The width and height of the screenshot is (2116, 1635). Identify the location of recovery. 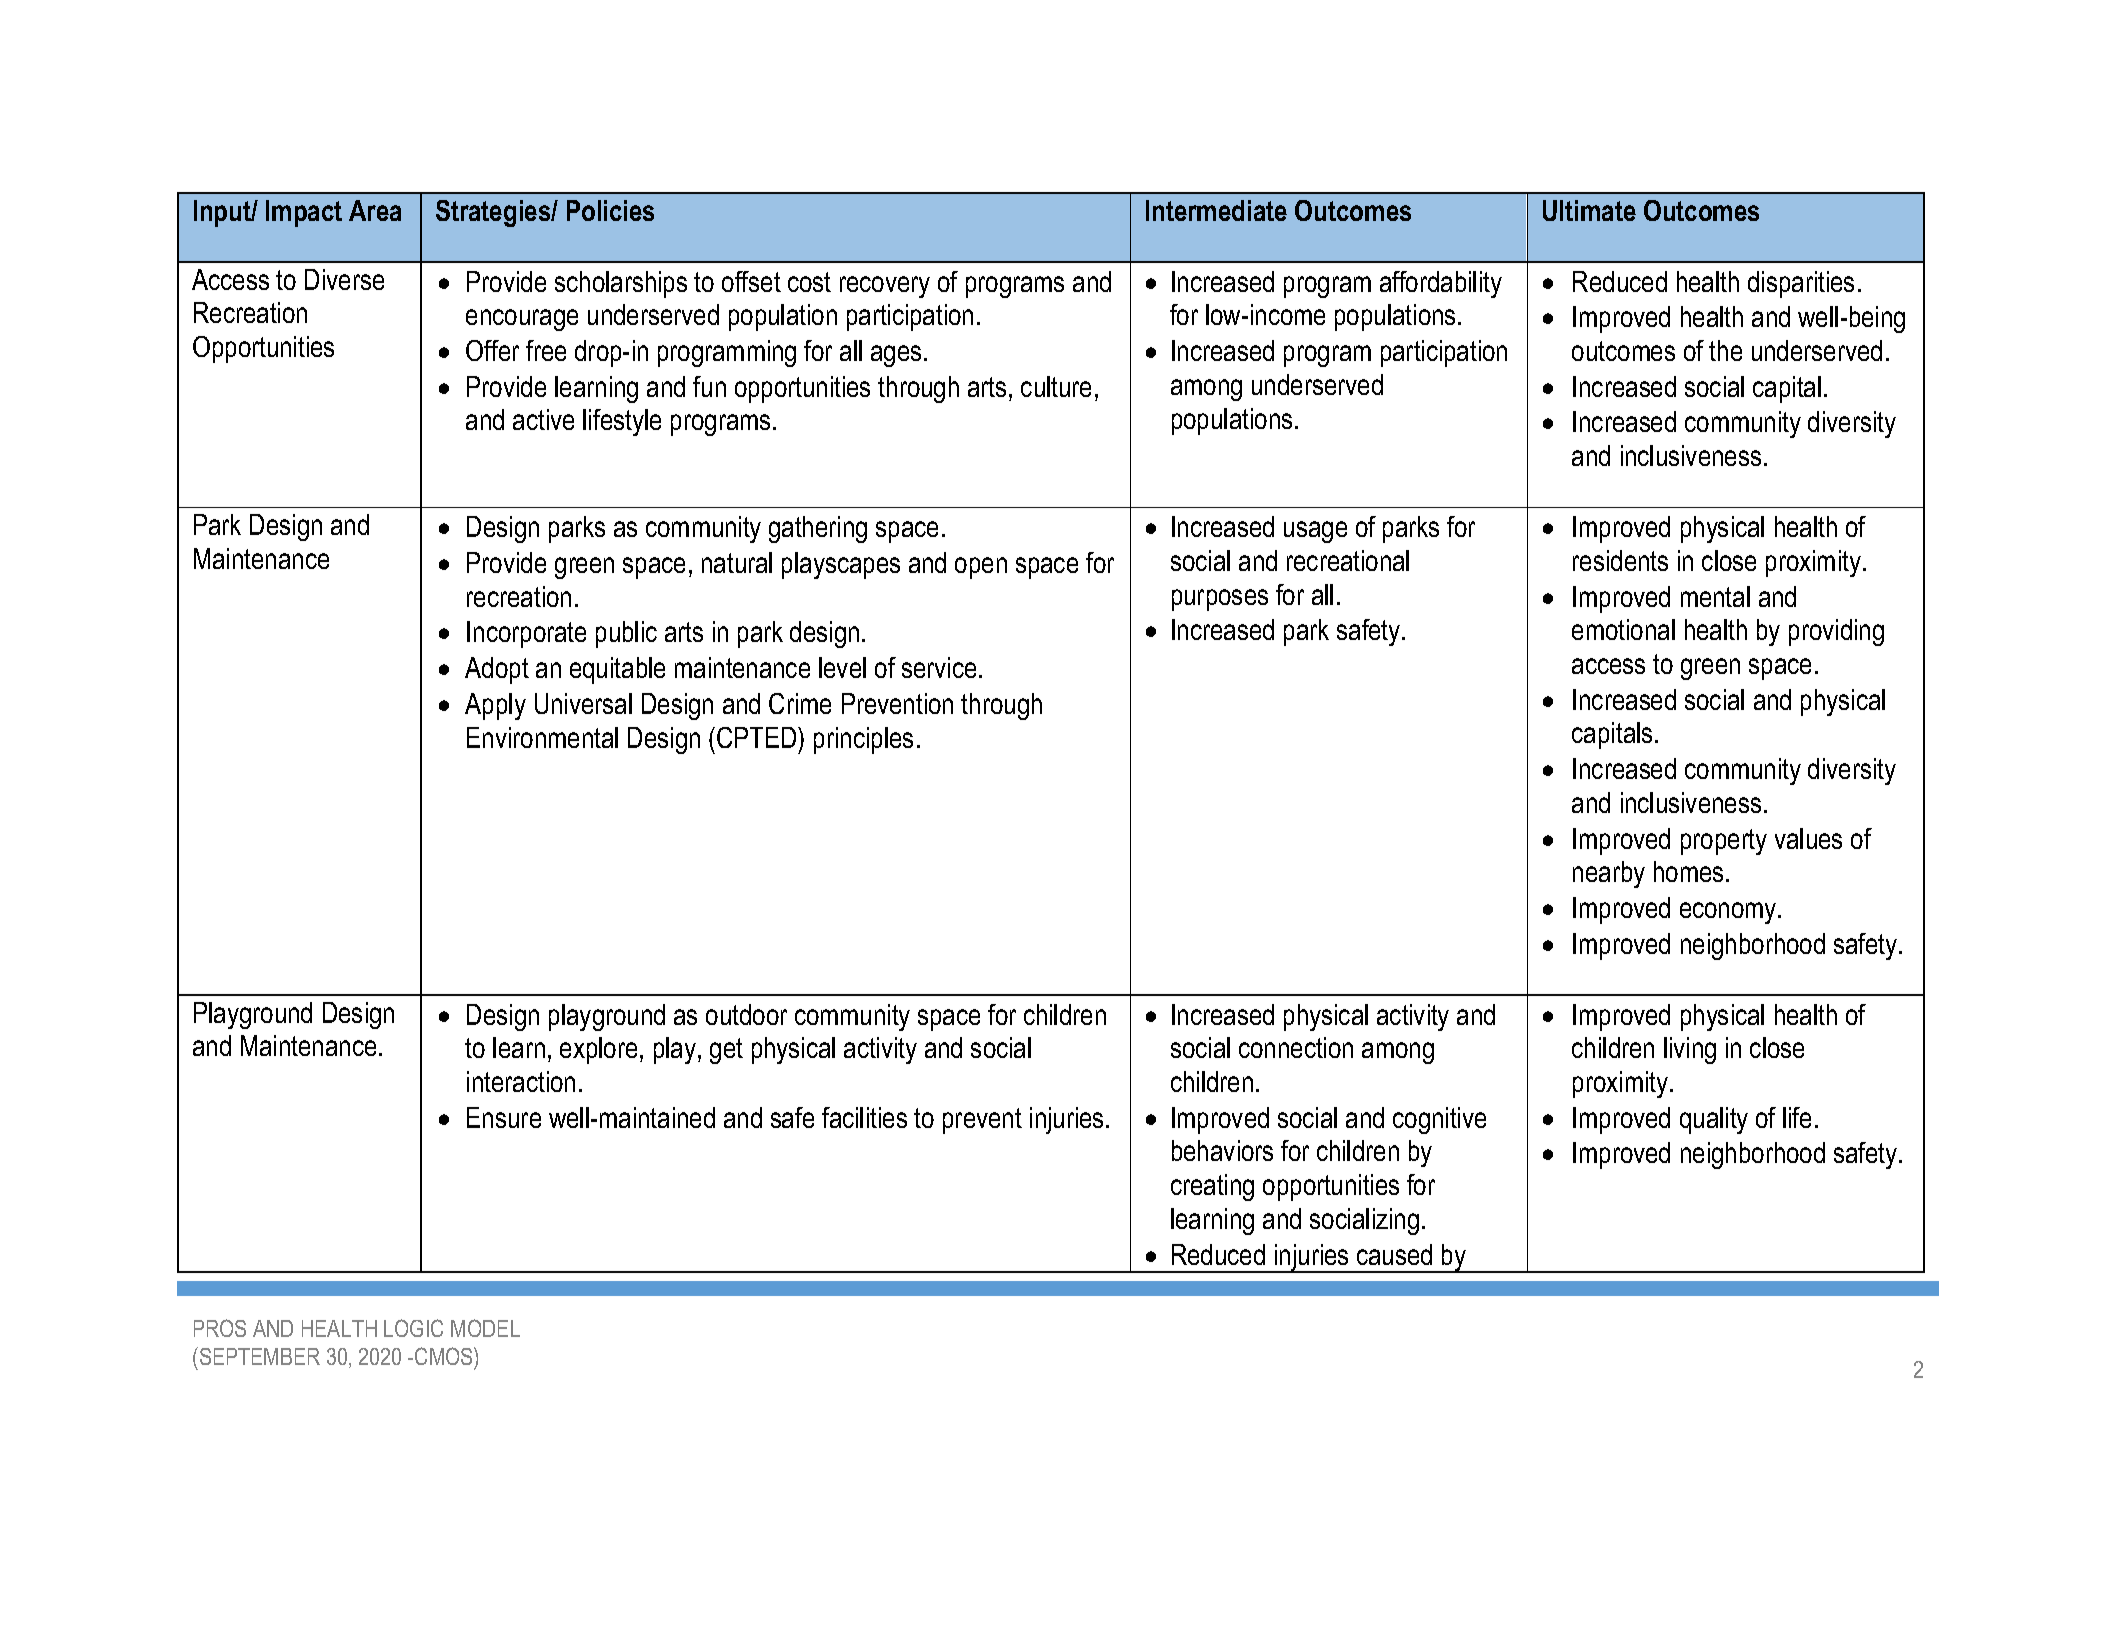
(885, 287).
